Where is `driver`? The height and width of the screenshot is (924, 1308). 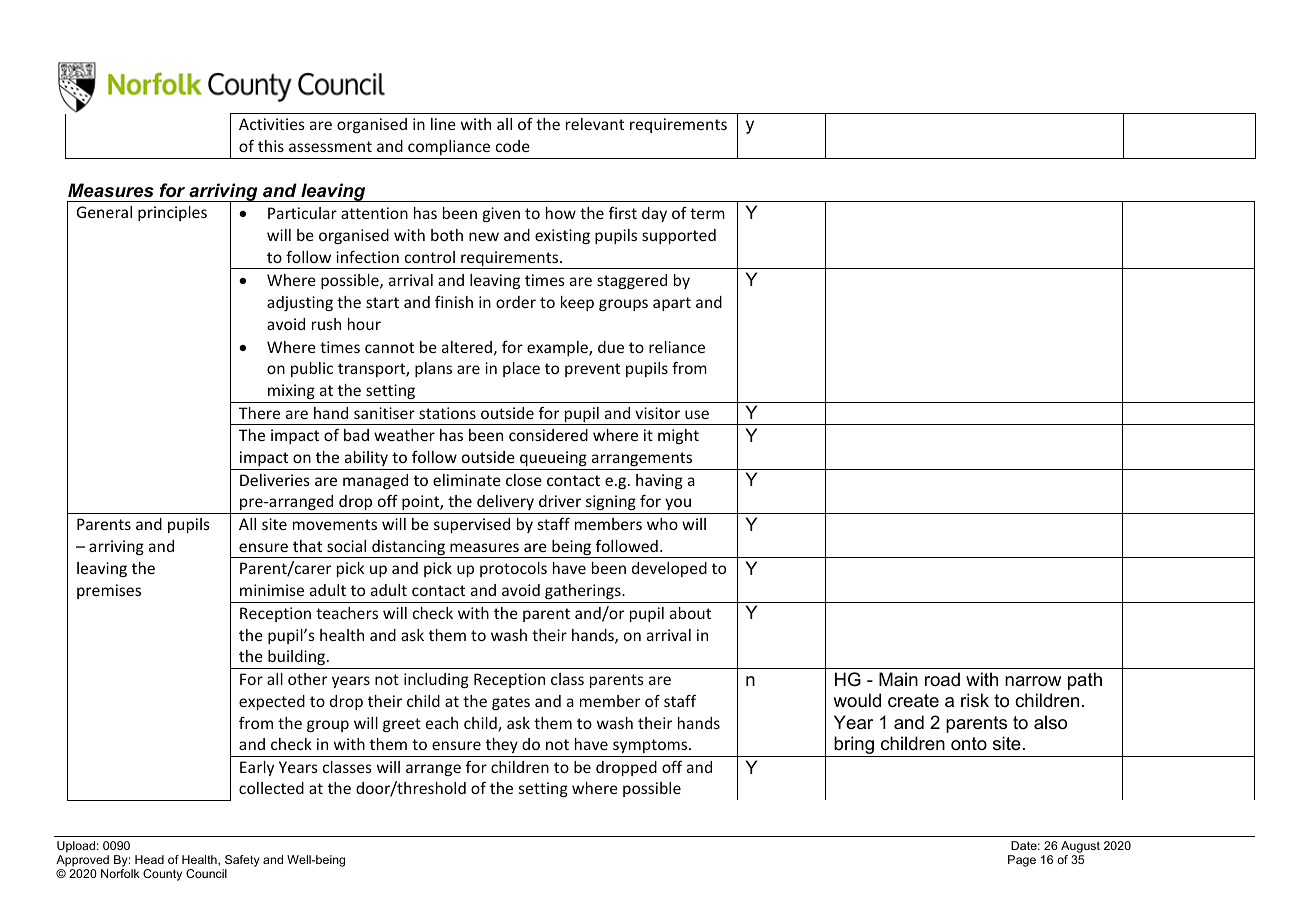
driver is located at coordinates (560, 501).
